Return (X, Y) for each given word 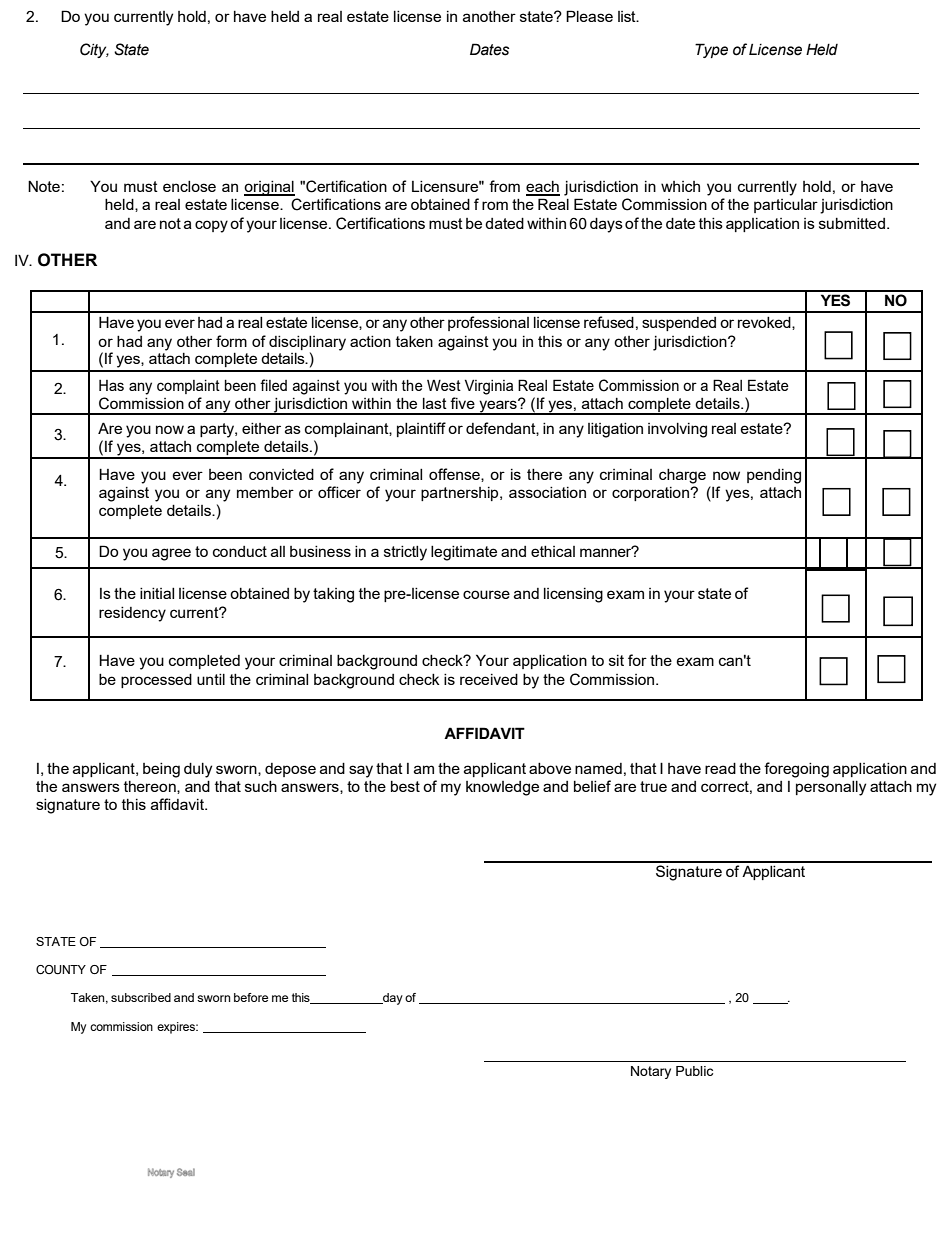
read (720, 768)
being (161, 770)
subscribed (141, 997)
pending (774, 476)
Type (711, 50)
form (231, 341)
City (94, 50)
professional (488, 323)
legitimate (464, 553)
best (405, 786)
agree (171, 554)
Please (589, 16)
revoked (765, 323)
